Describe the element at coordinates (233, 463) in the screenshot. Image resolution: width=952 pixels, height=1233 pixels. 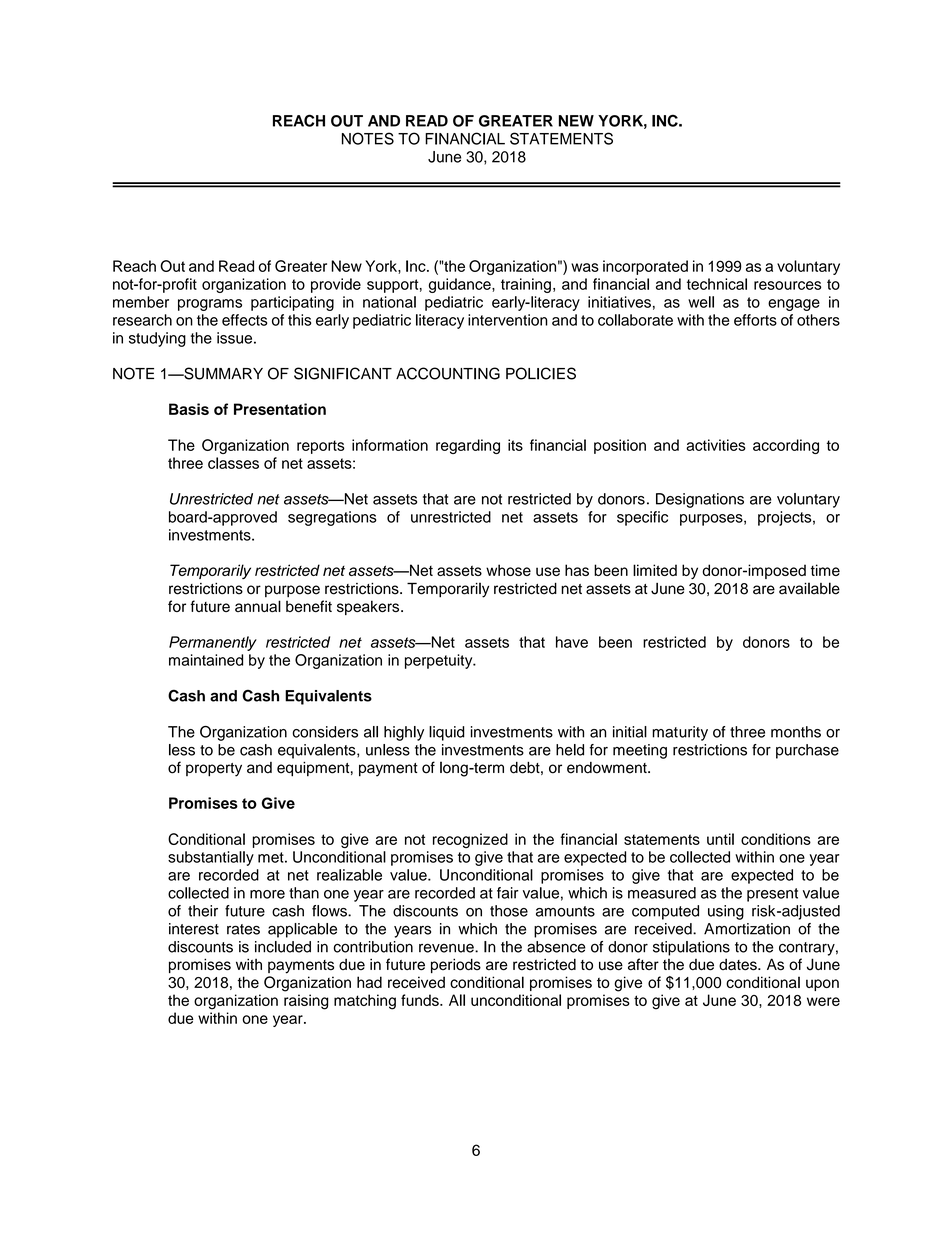
I see `classes` at that location.
